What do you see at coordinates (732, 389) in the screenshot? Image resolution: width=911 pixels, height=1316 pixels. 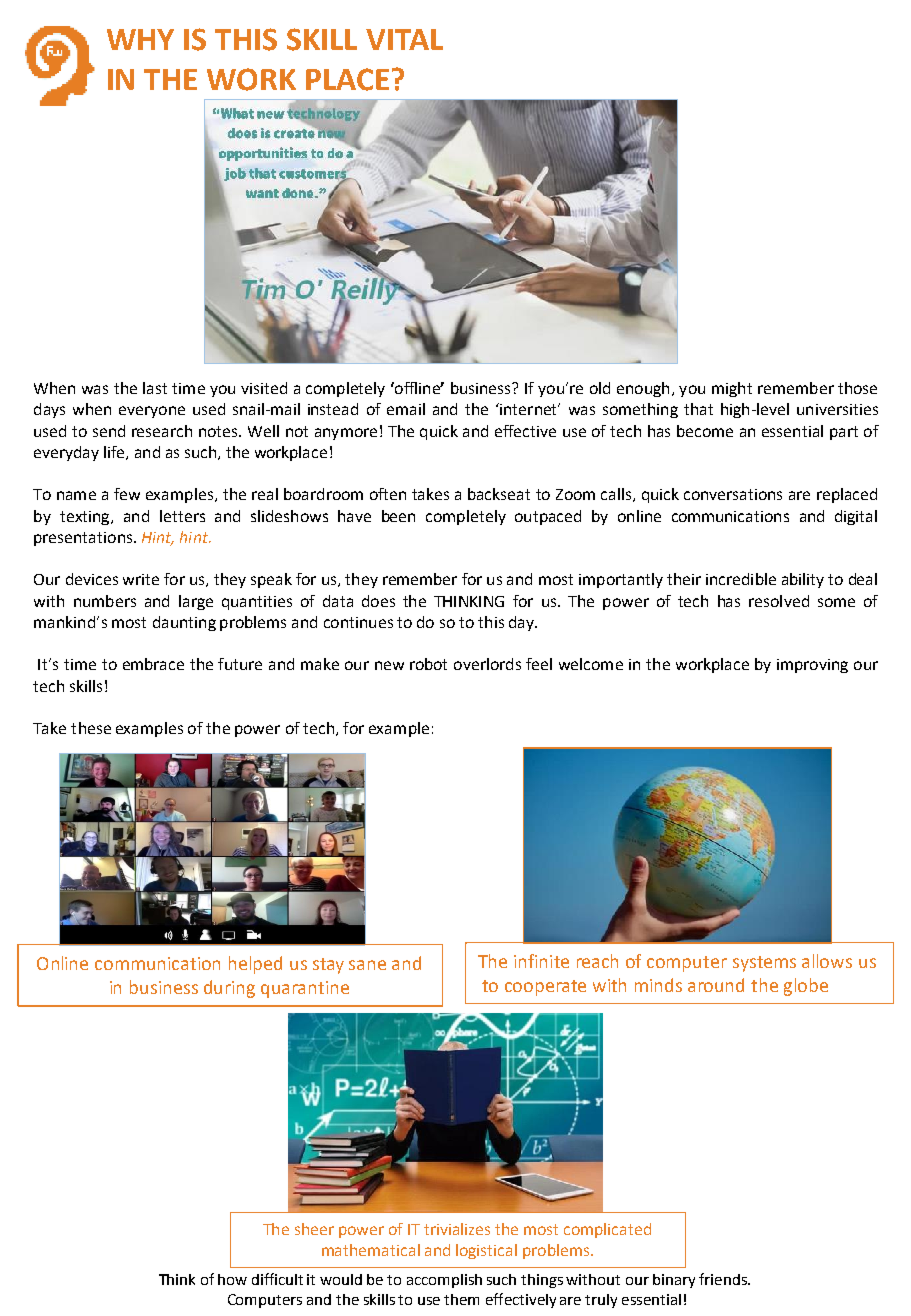 I see `might` at bounding box center [732, 389].
